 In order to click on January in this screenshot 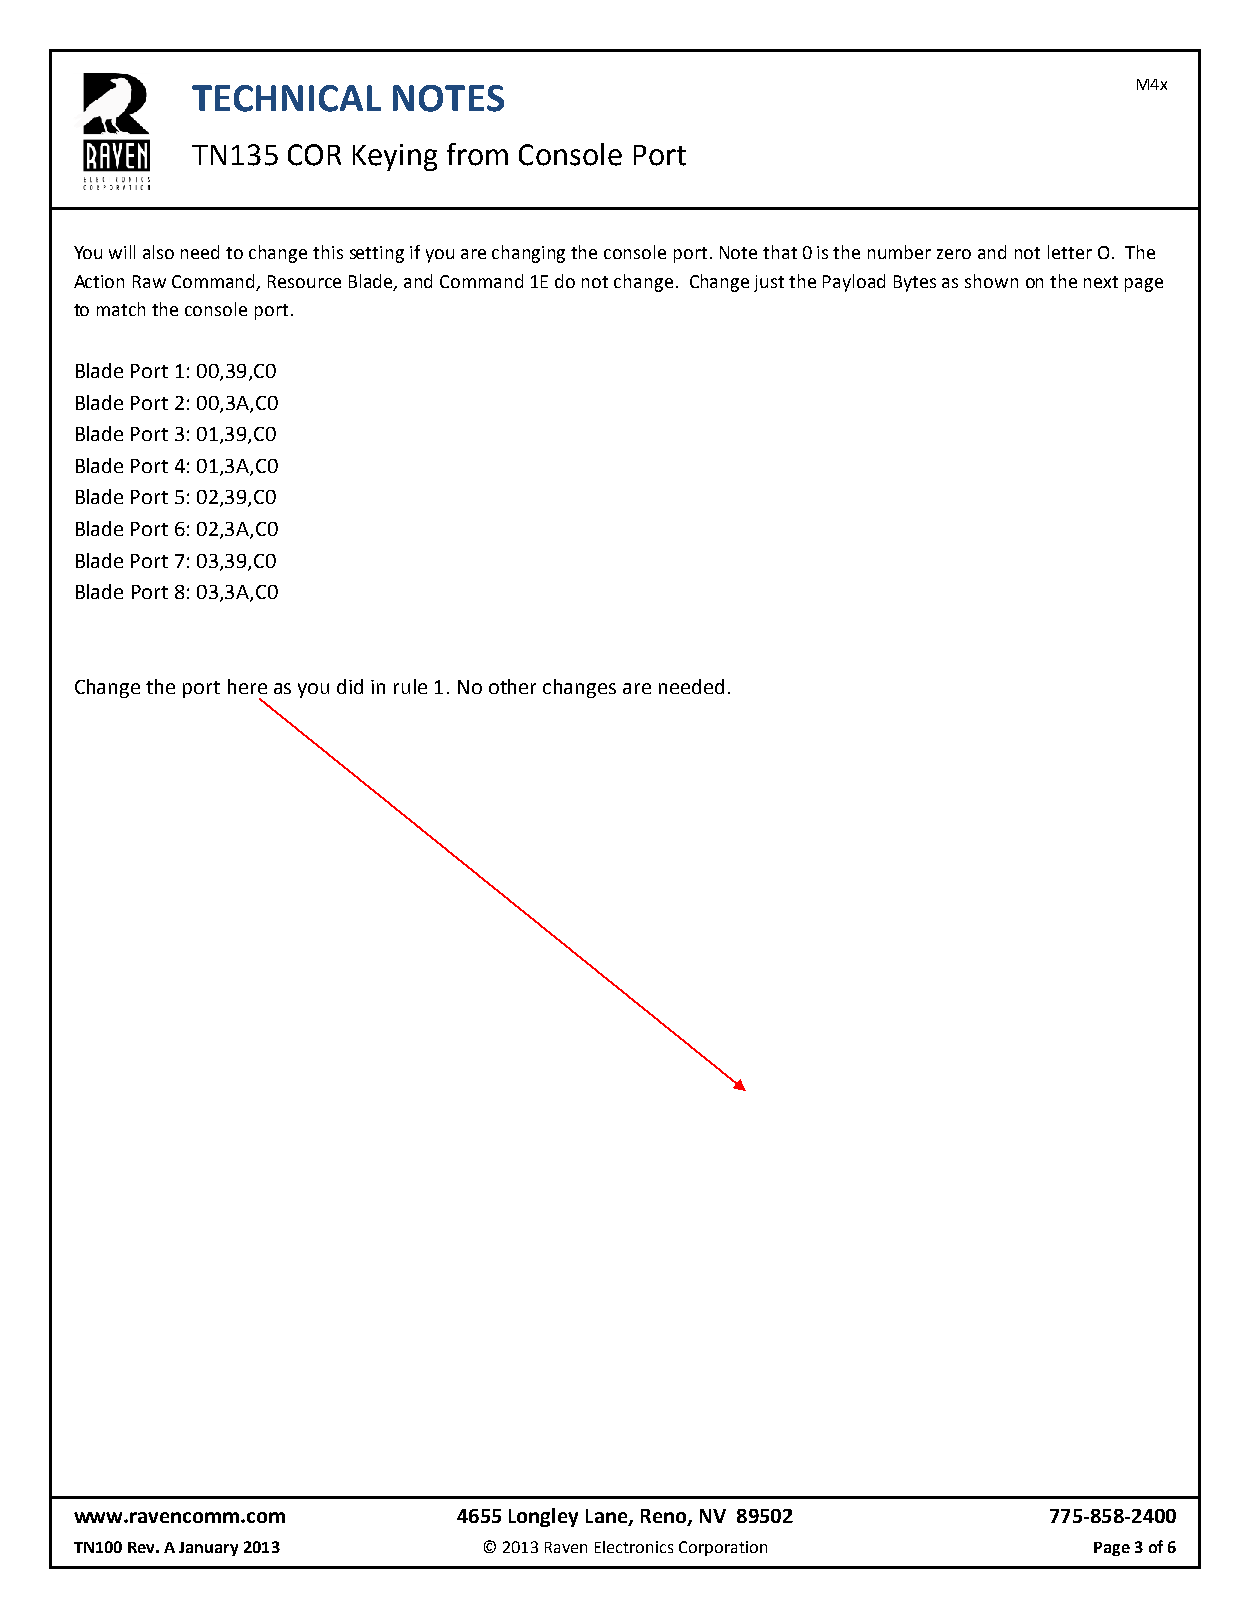, I will do `click(208, 1549)`.
